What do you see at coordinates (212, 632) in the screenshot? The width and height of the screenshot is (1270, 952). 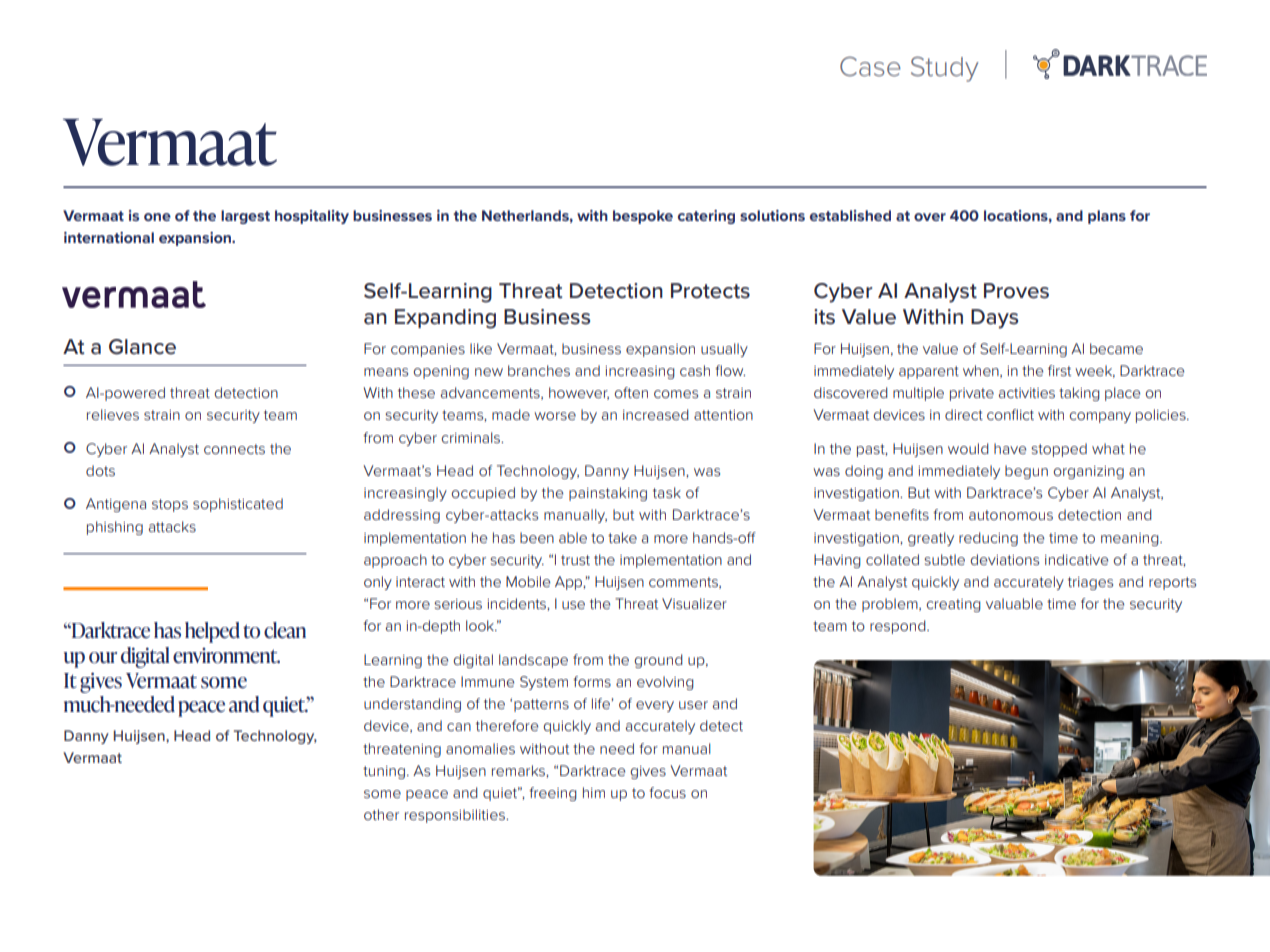 I see `helped` at bounding box center [212, 632].
